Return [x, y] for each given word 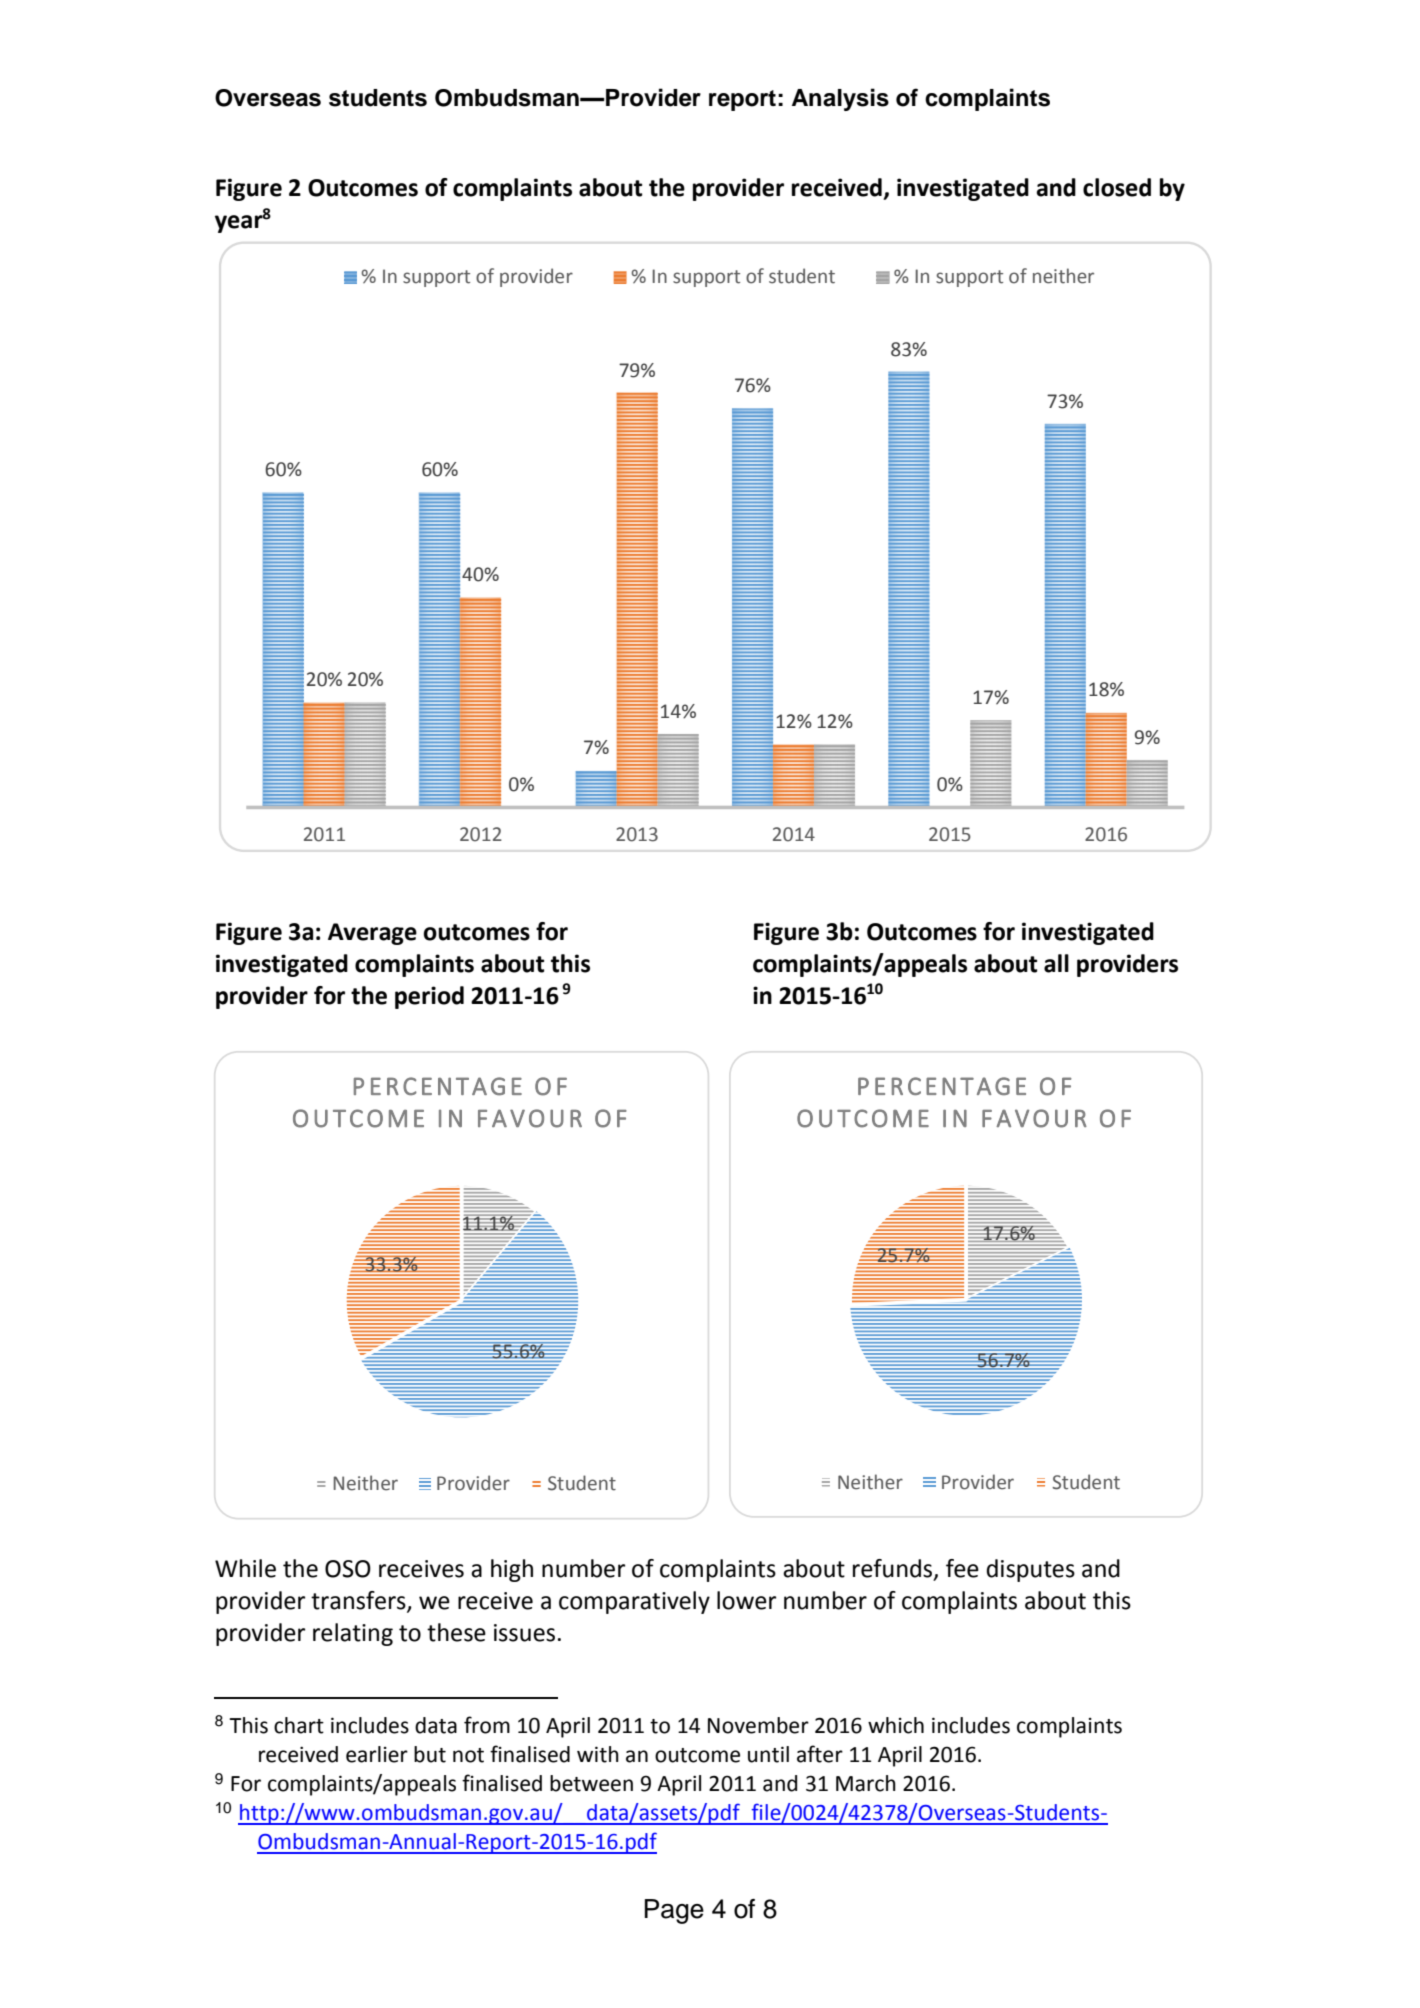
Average [372, 934]
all [1056, 963]
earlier [377, 1754]
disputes [1030, 1570]
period [429, 997]
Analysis [840, 99]
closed [1117, 187]
